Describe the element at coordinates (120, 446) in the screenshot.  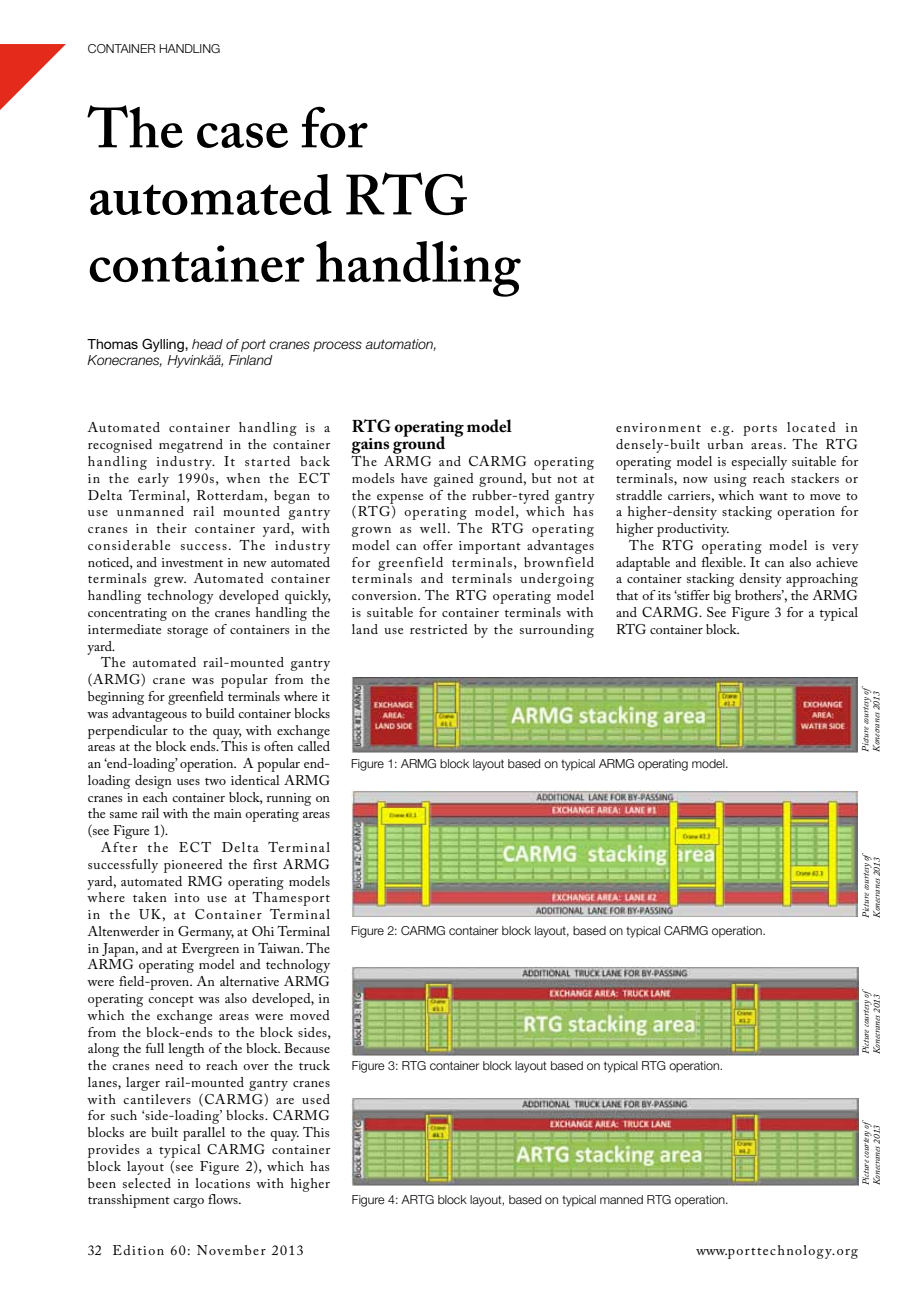
I see `recognised` at that location.
